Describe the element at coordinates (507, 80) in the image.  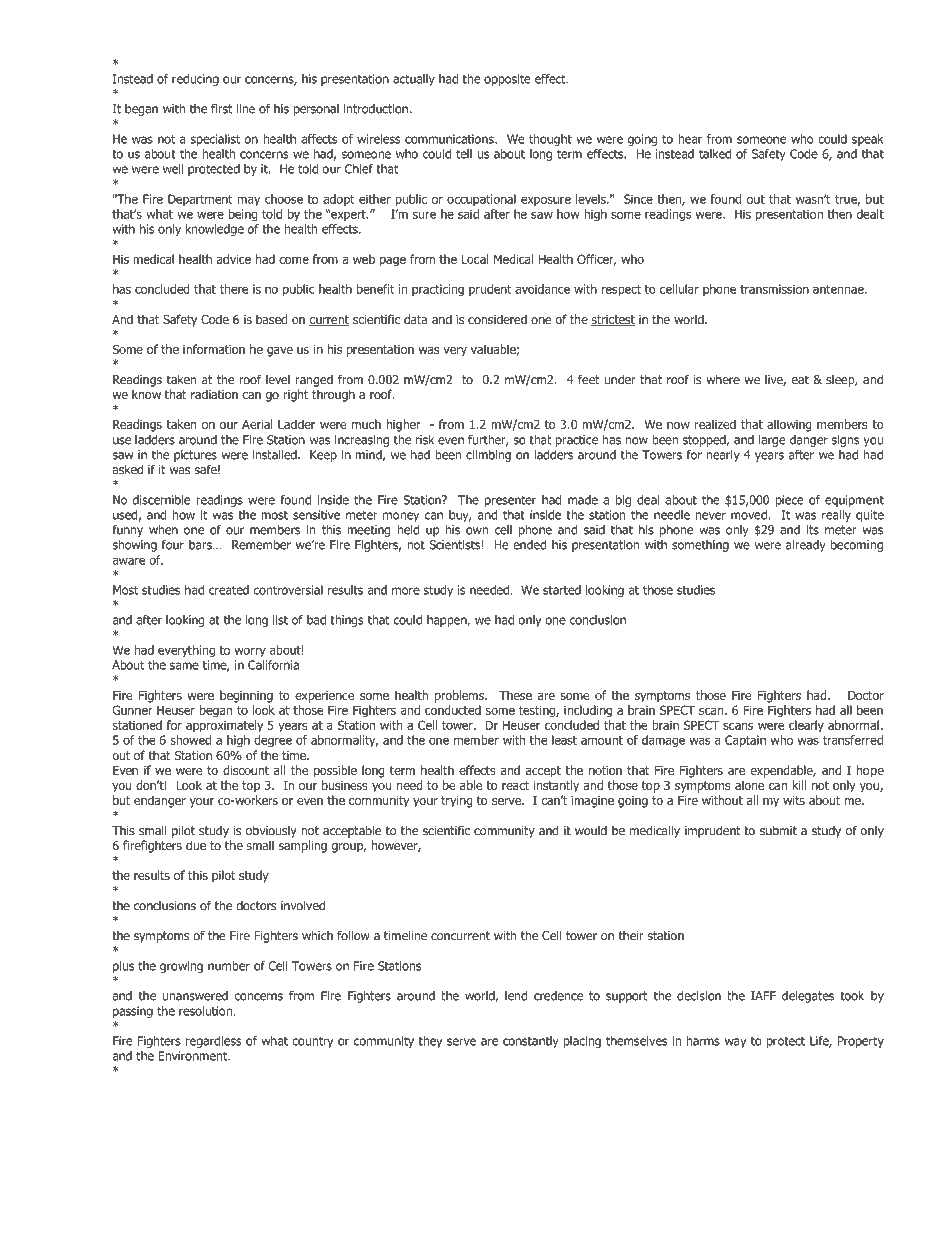
I see `opposite` at that location.
